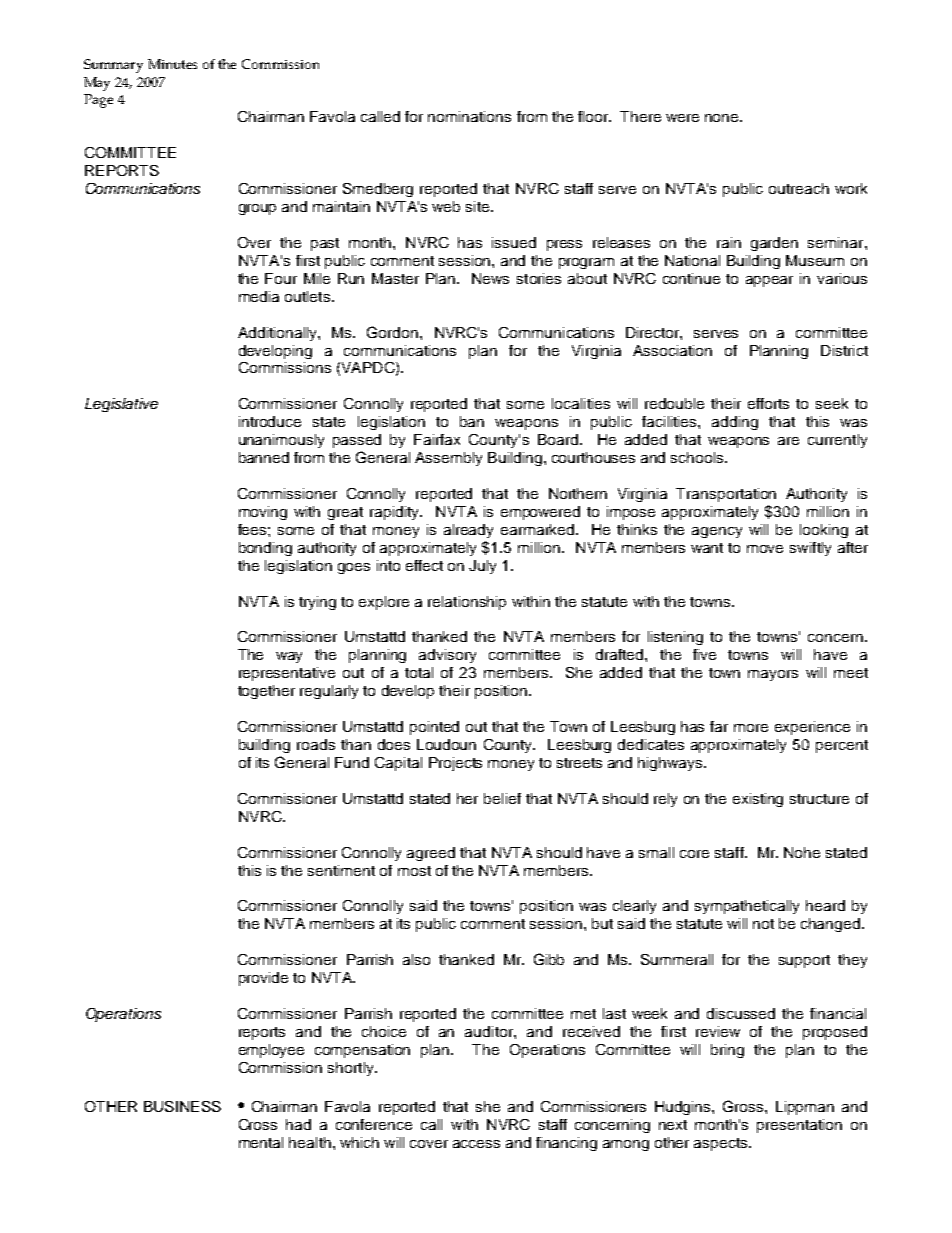  Describe the element at coordinates (744, 1106) in the screenshot. I see `Gross` at that location.
